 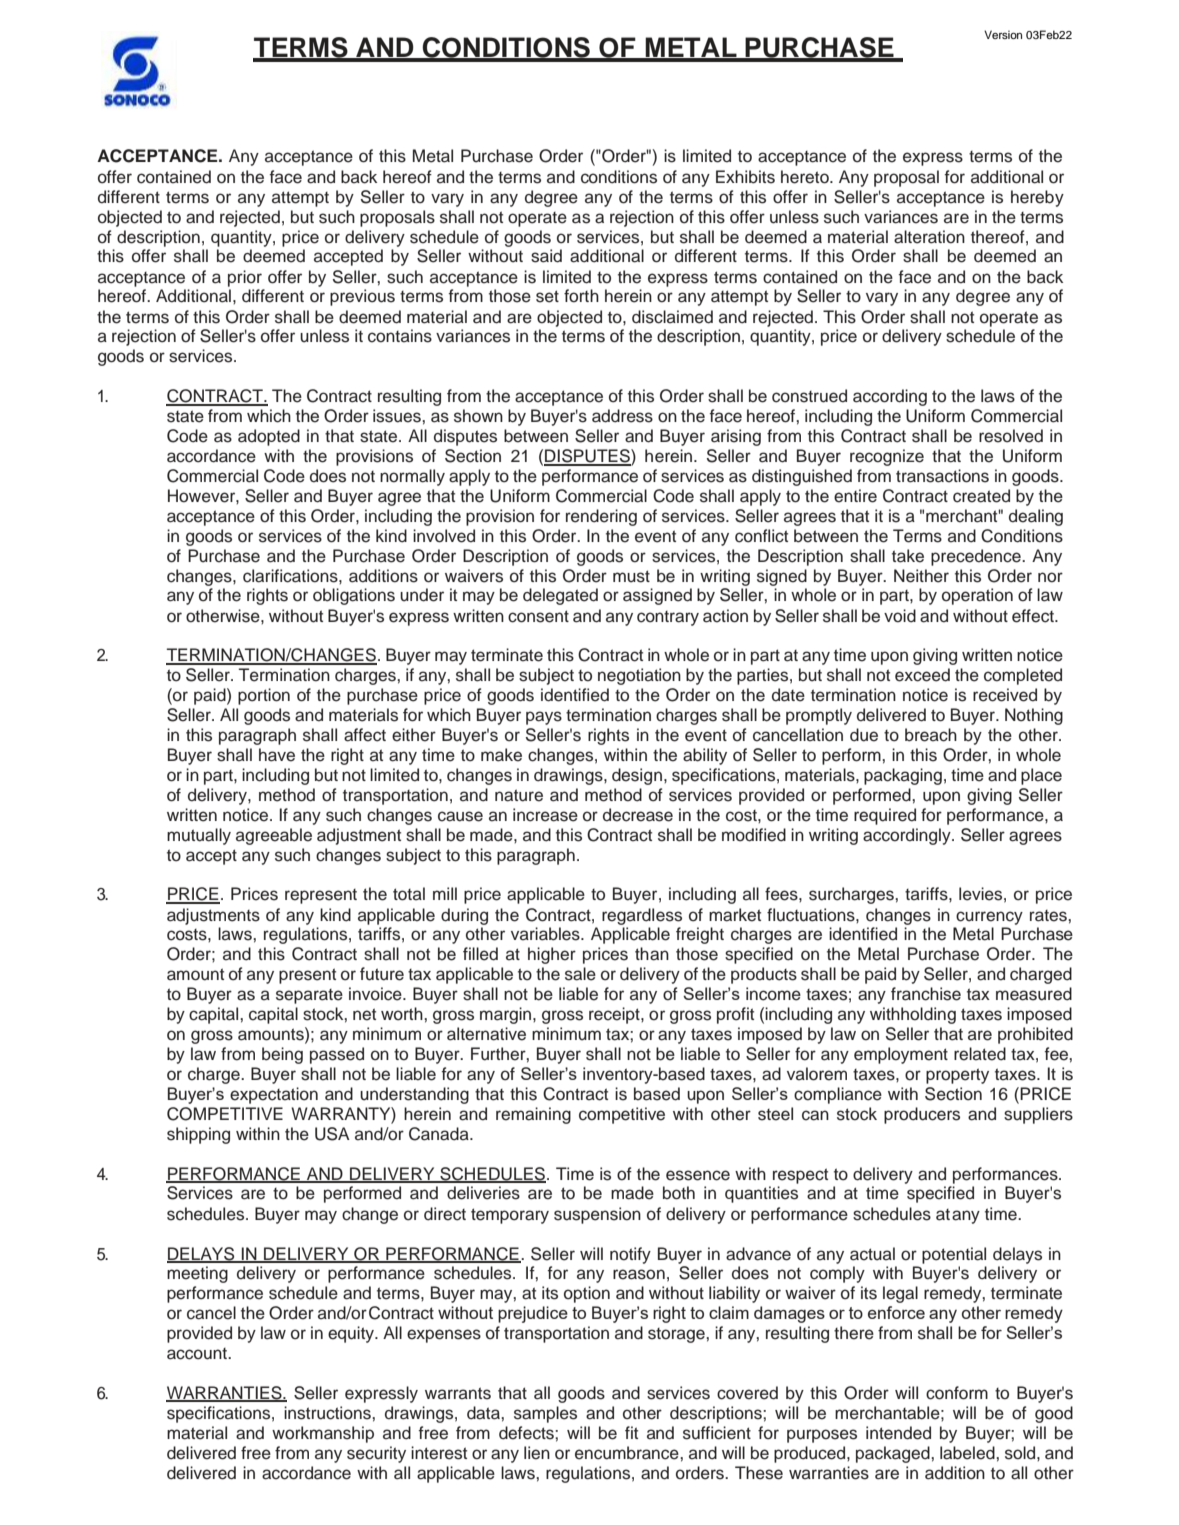 What do you see at coordinates (332, 1134) in the screenshot?
I see `USA` at bounding box center [332, 1134].
